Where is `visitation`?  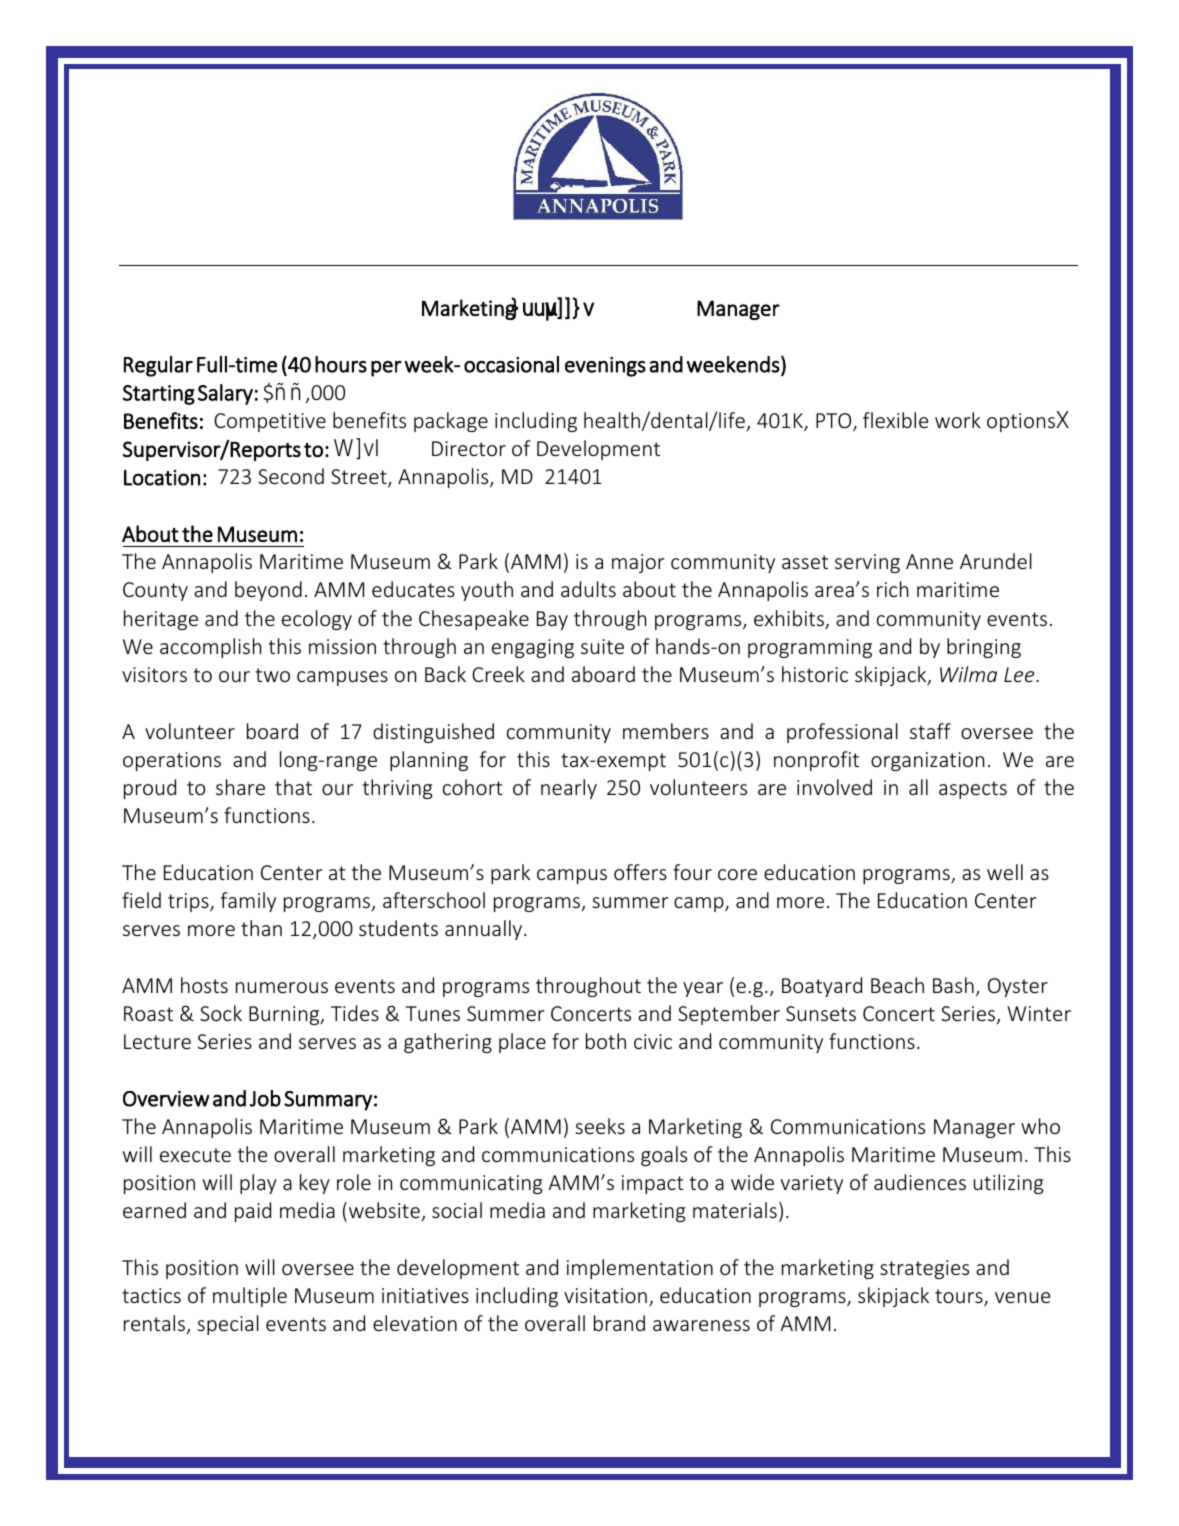
visitation is located at coordinates (605, 1295).
